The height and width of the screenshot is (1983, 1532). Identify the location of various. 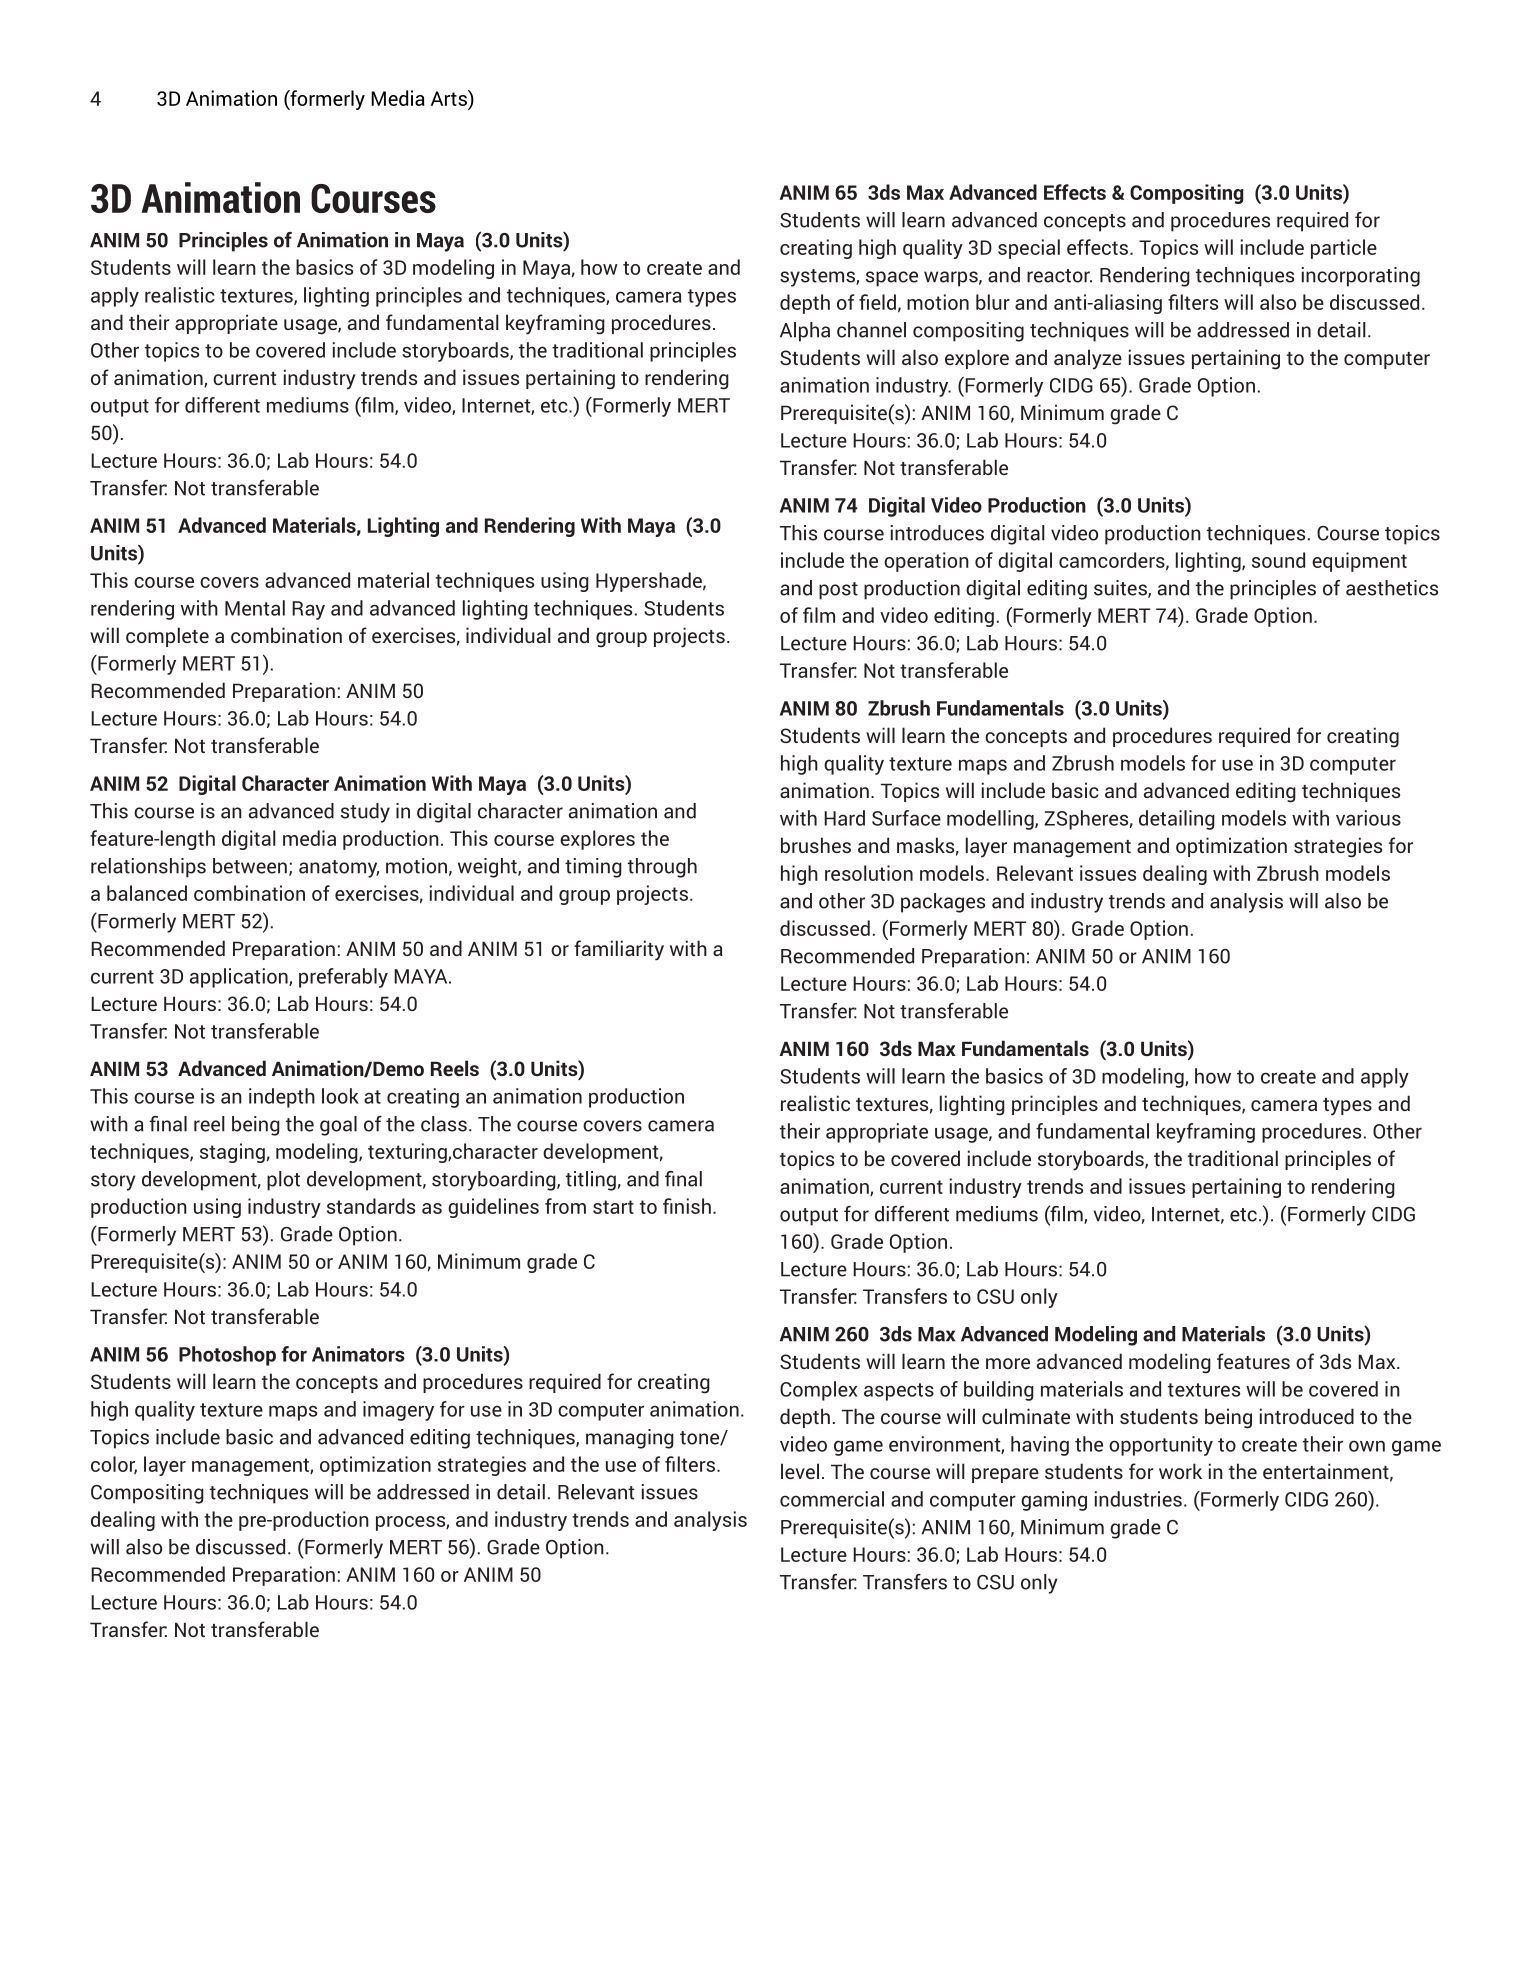
(1368, 818).
